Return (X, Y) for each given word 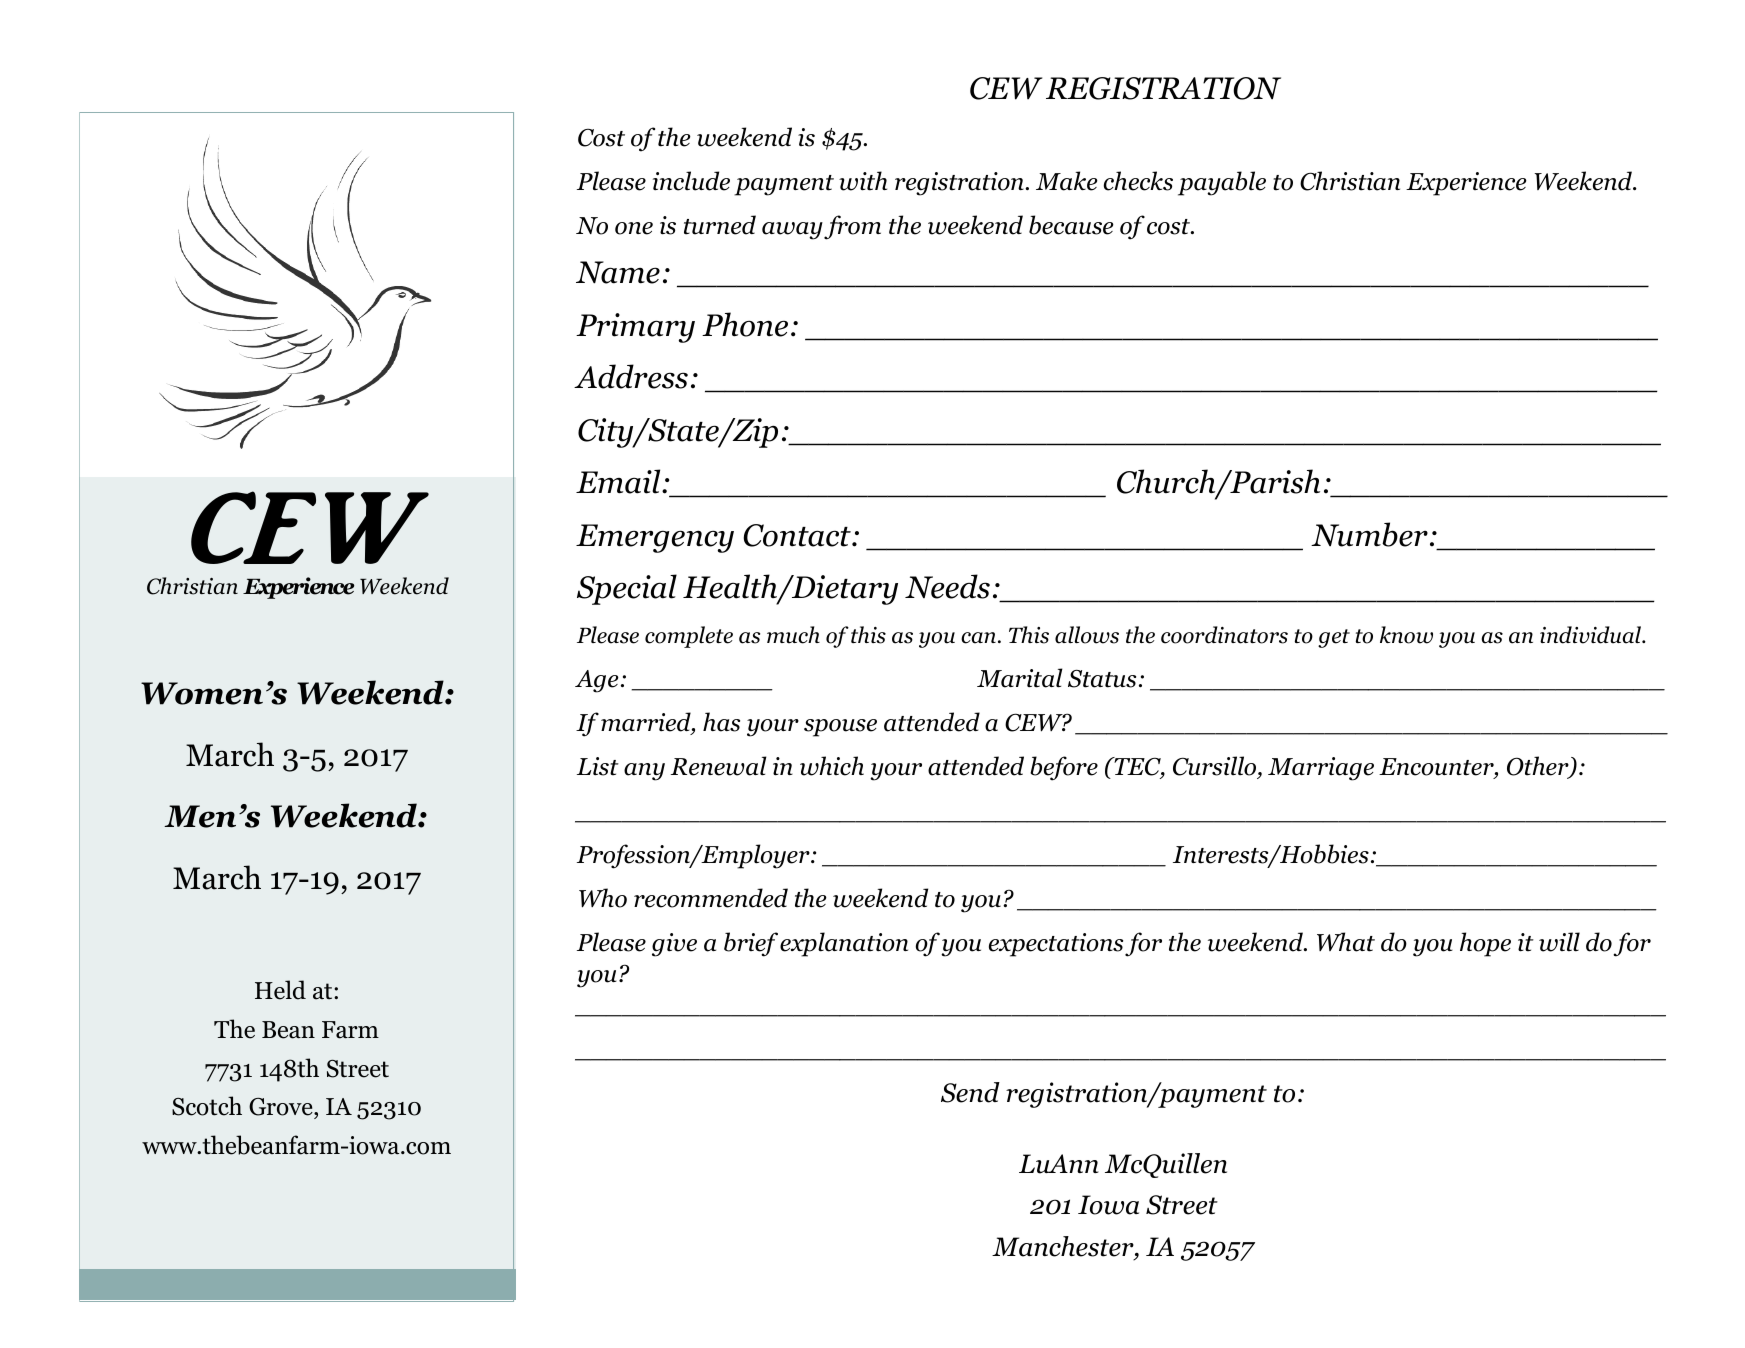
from (852, 227)
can (978, 638)
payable (1222, 183)
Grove (282, 1108)
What (1346, 942)
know (1406, 635)
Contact (798, 535)
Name (618, 272)
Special (627, 589)
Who (603, 898)
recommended (711, 898)
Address (631, 376)
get (1334, 638)
